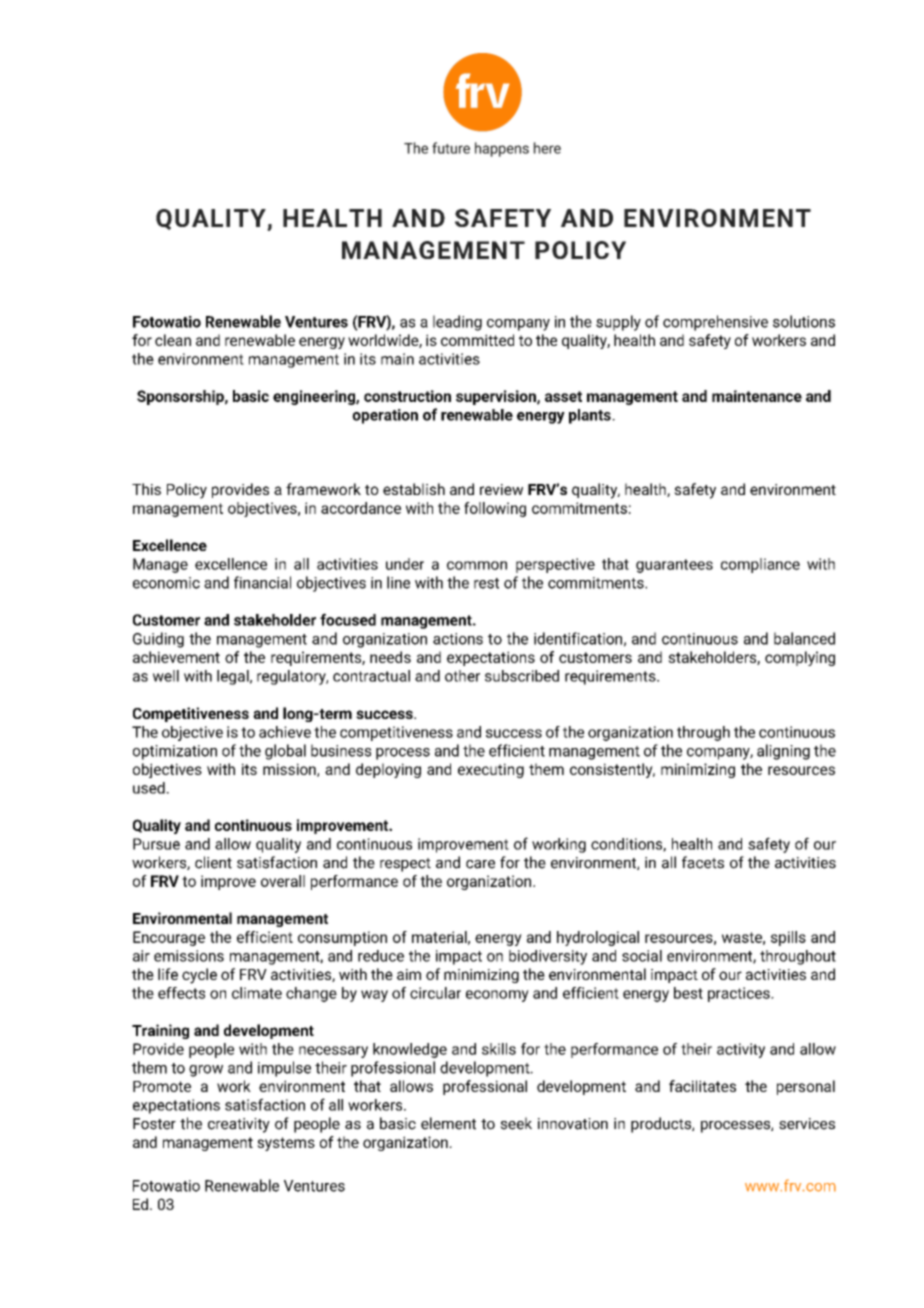 The height and width of the image is (1308, 924). What do you see at coordinates (239, 1125) in the image?
I see `creativity` at bounding box center [239, 1125].
